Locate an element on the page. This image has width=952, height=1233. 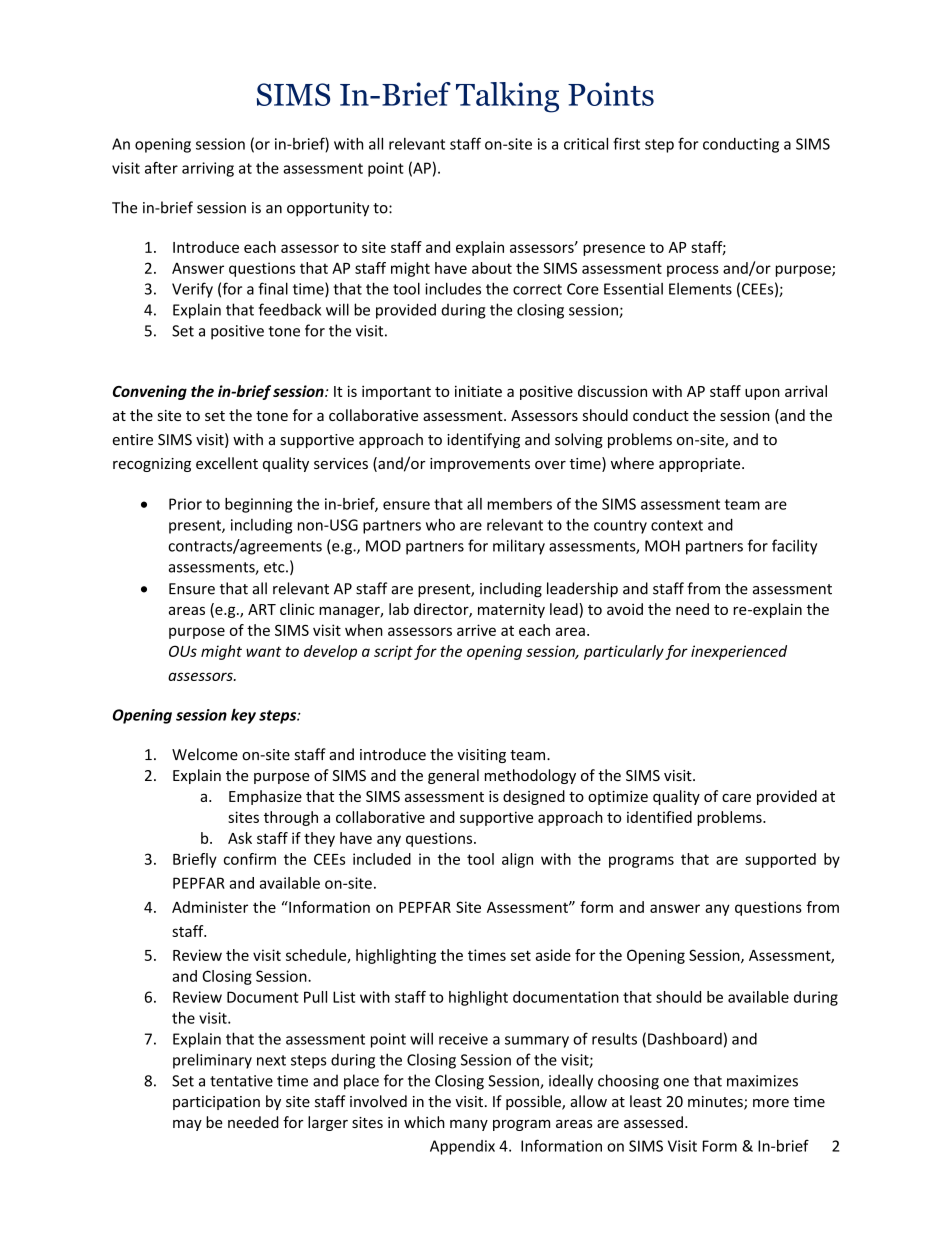
participation is located at coordinates (216, 1103).
